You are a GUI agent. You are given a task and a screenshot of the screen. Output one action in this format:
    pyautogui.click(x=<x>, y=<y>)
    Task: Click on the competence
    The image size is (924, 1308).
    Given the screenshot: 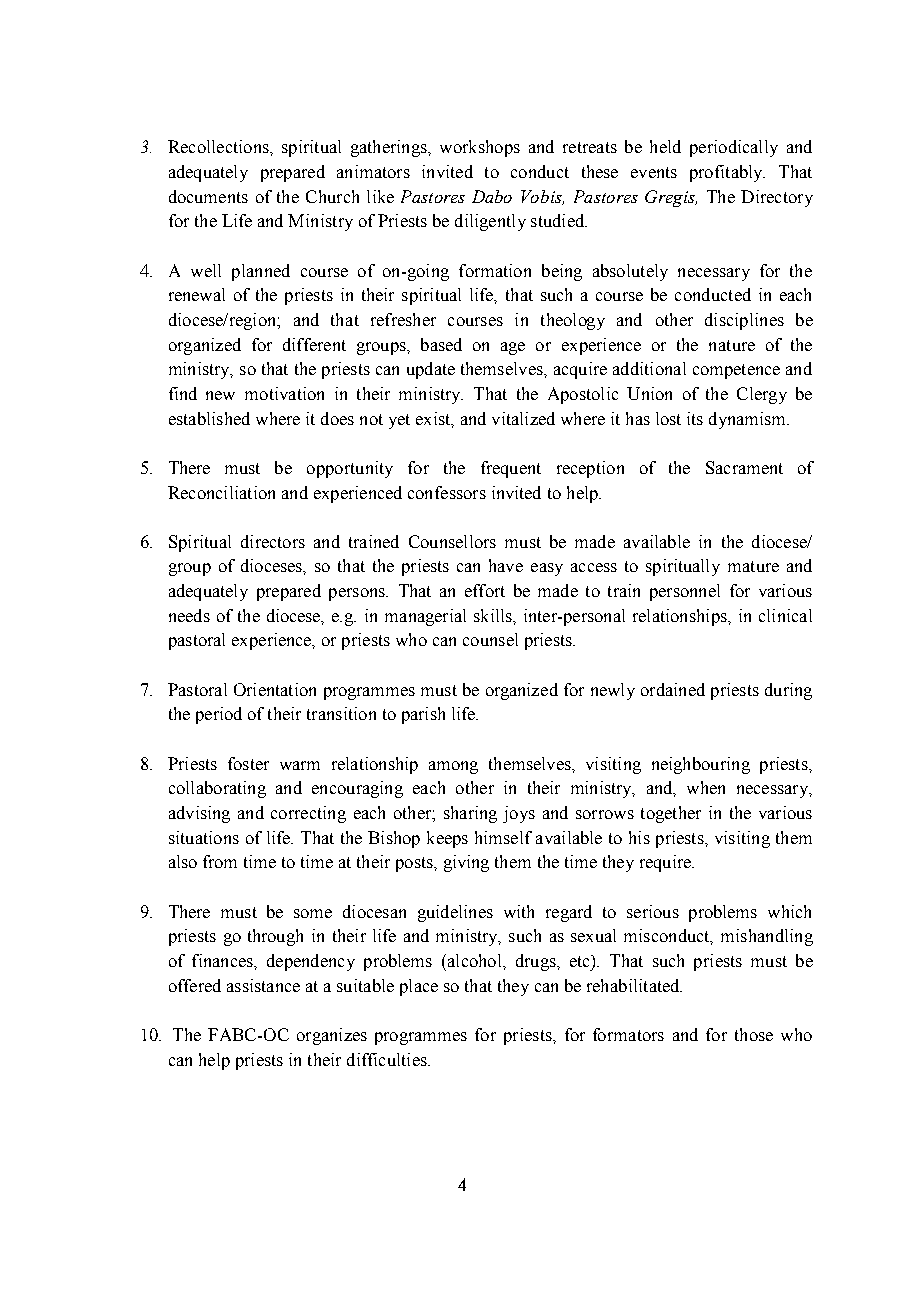 What is the action you would take?
    pyautogui.click(x=736, y=371)
